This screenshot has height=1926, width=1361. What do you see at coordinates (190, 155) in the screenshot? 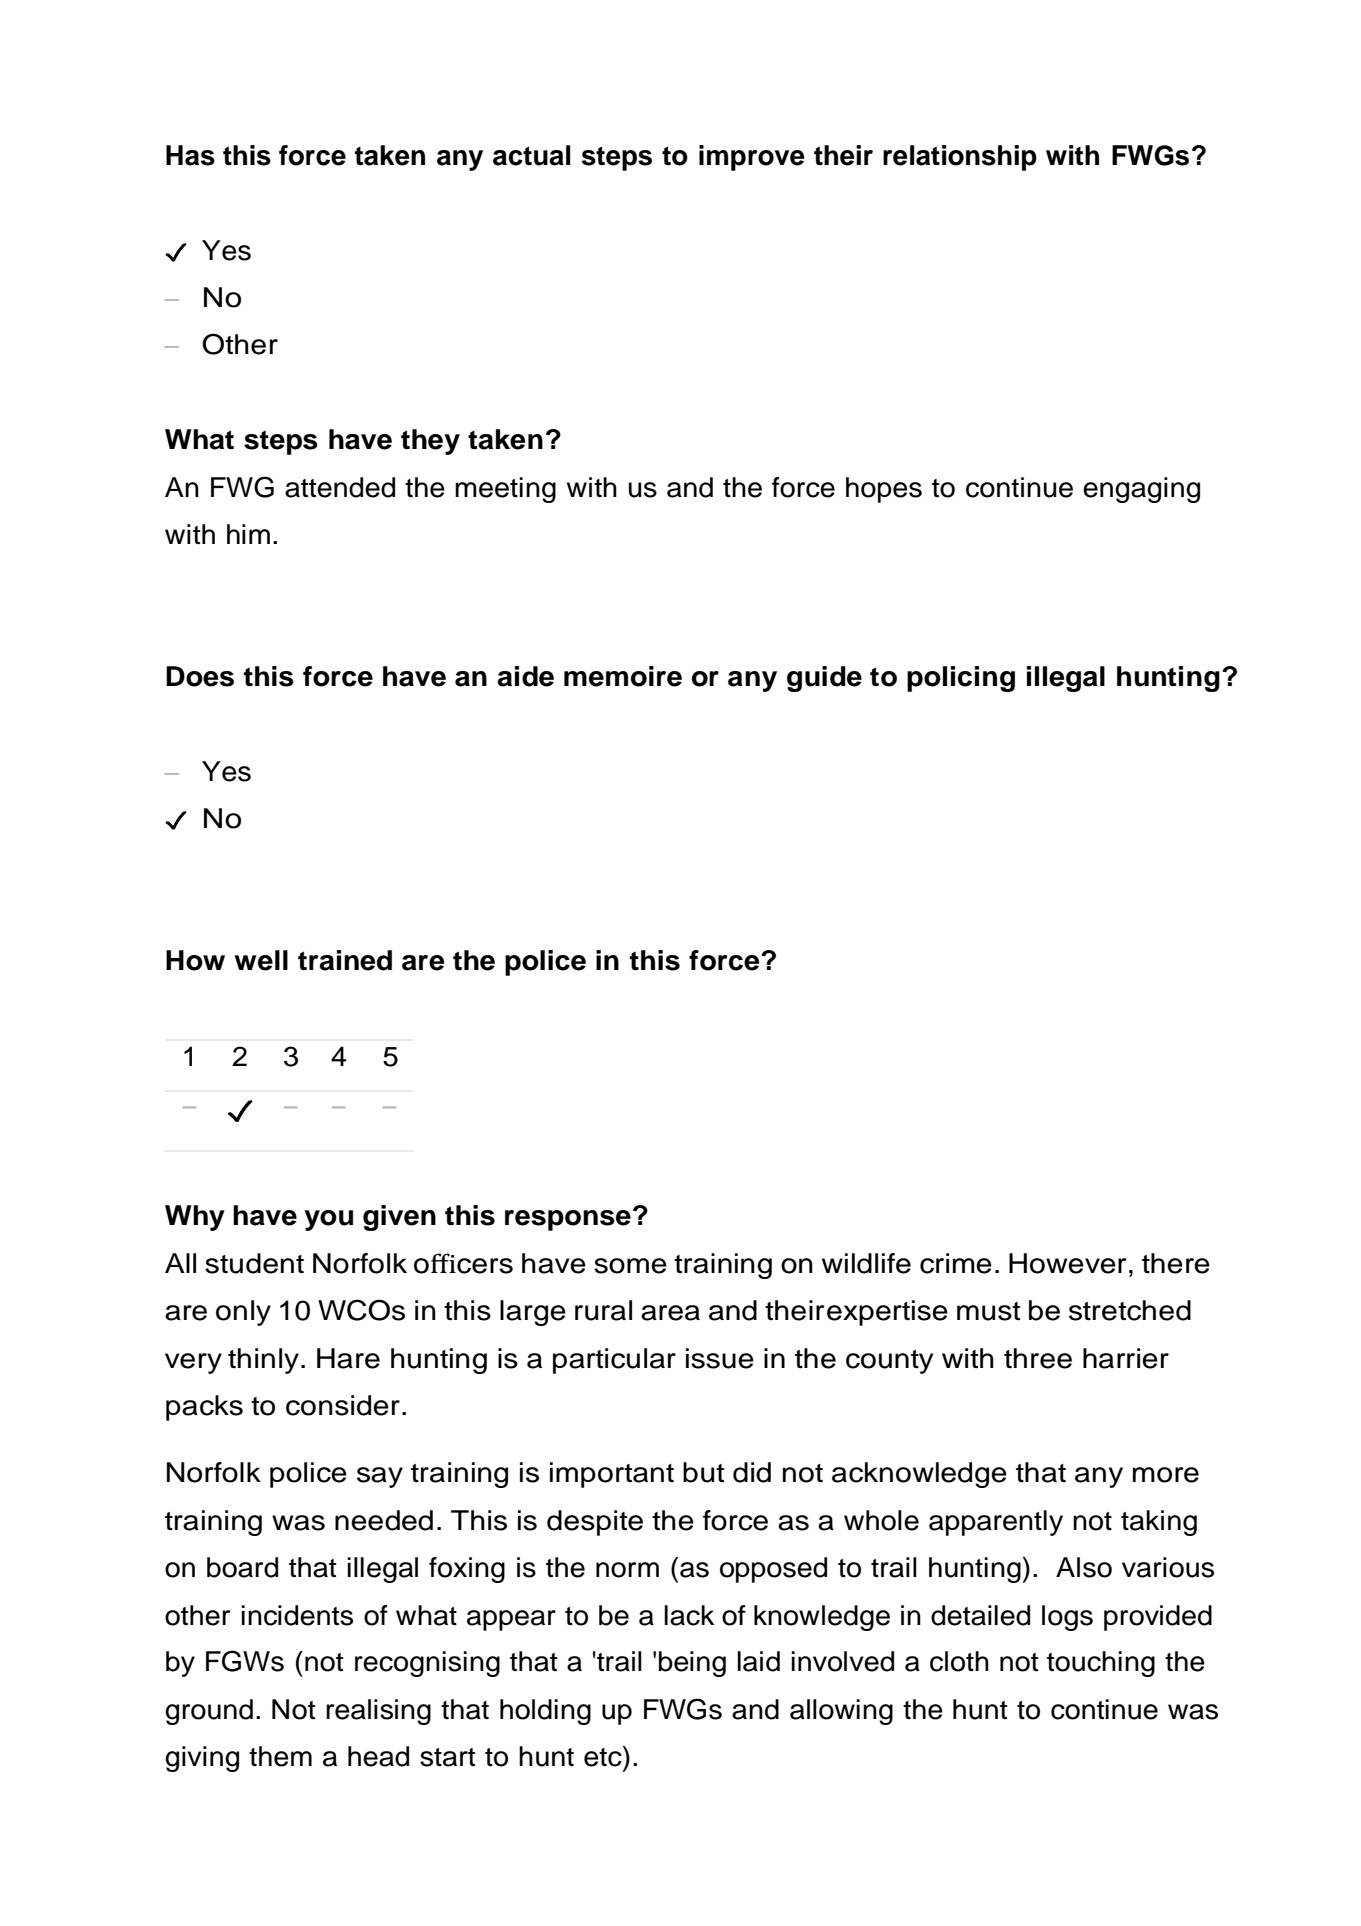
I see `Has` at bounding box center [190, 155].
